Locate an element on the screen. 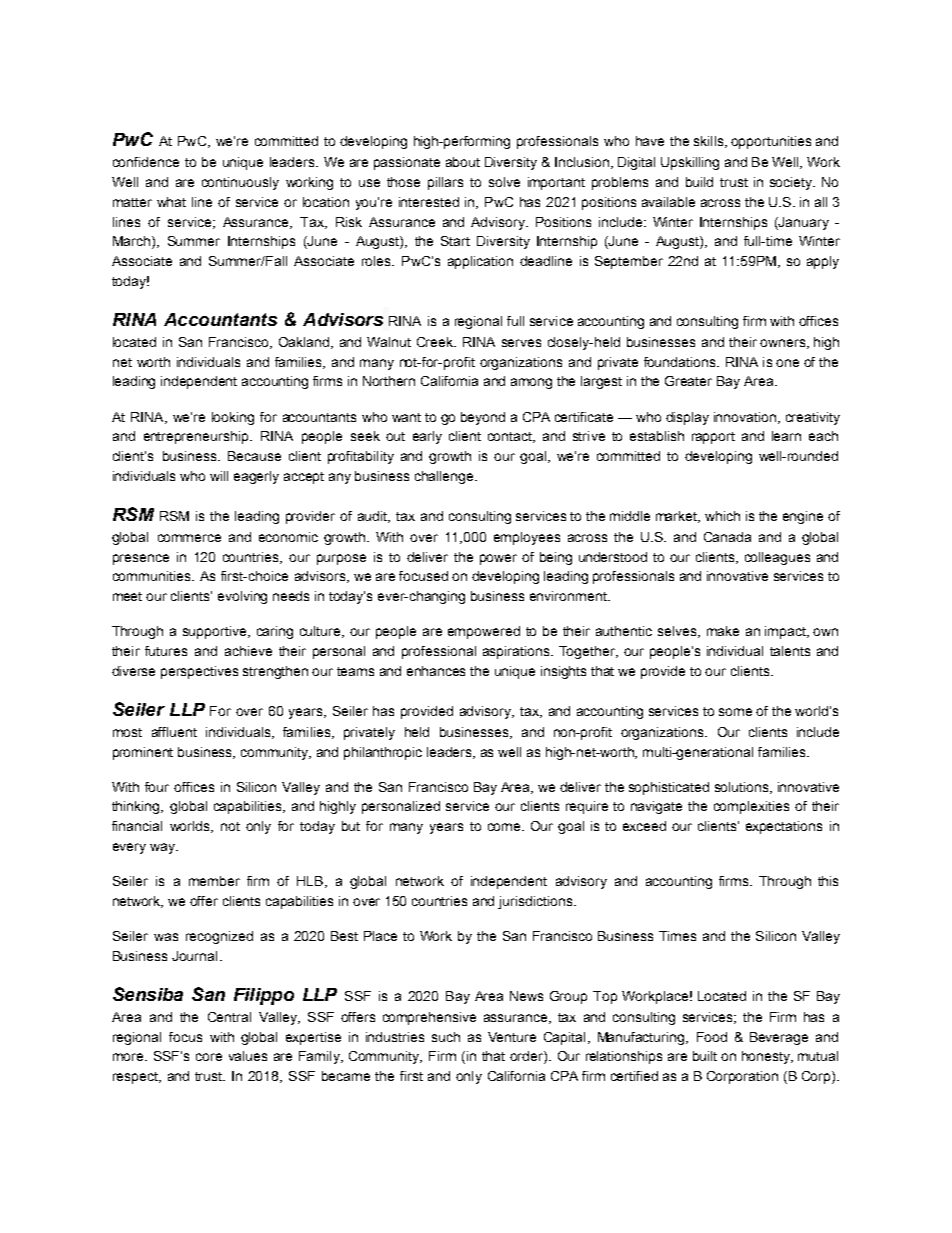  aspirations is located at coordinates (517, 652).
